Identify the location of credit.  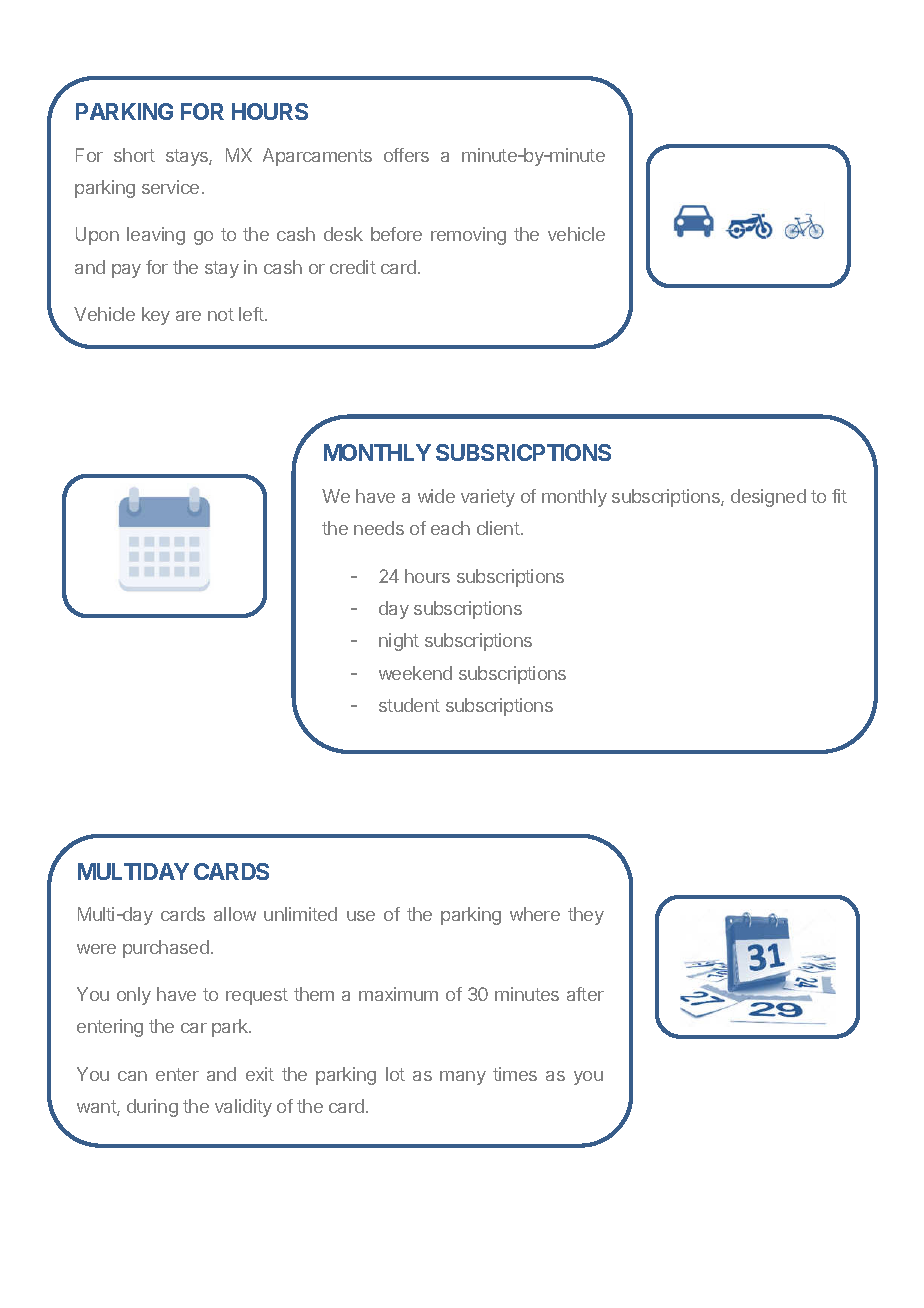
(353, 267).
